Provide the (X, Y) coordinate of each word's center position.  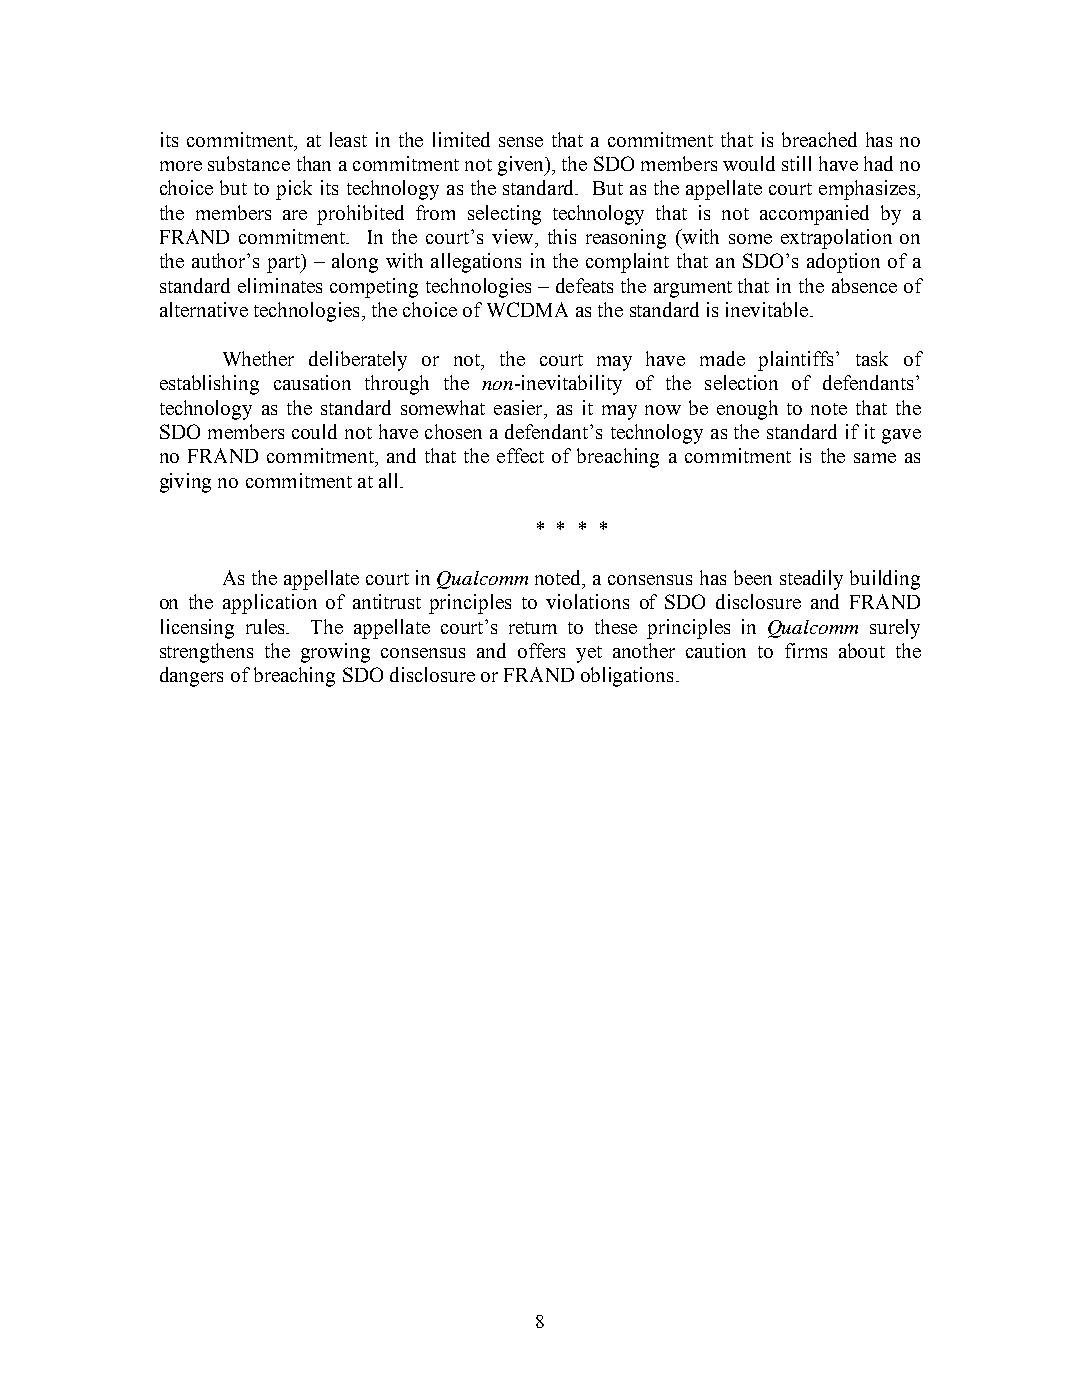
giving (185, 483)
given (522, 166)
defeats (584, 285)
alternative (204, 309)
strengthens (206, 653)
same (875, 458)
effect (520, 455)
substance (249, 163)
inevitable (767, 309)
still (796, 163)
